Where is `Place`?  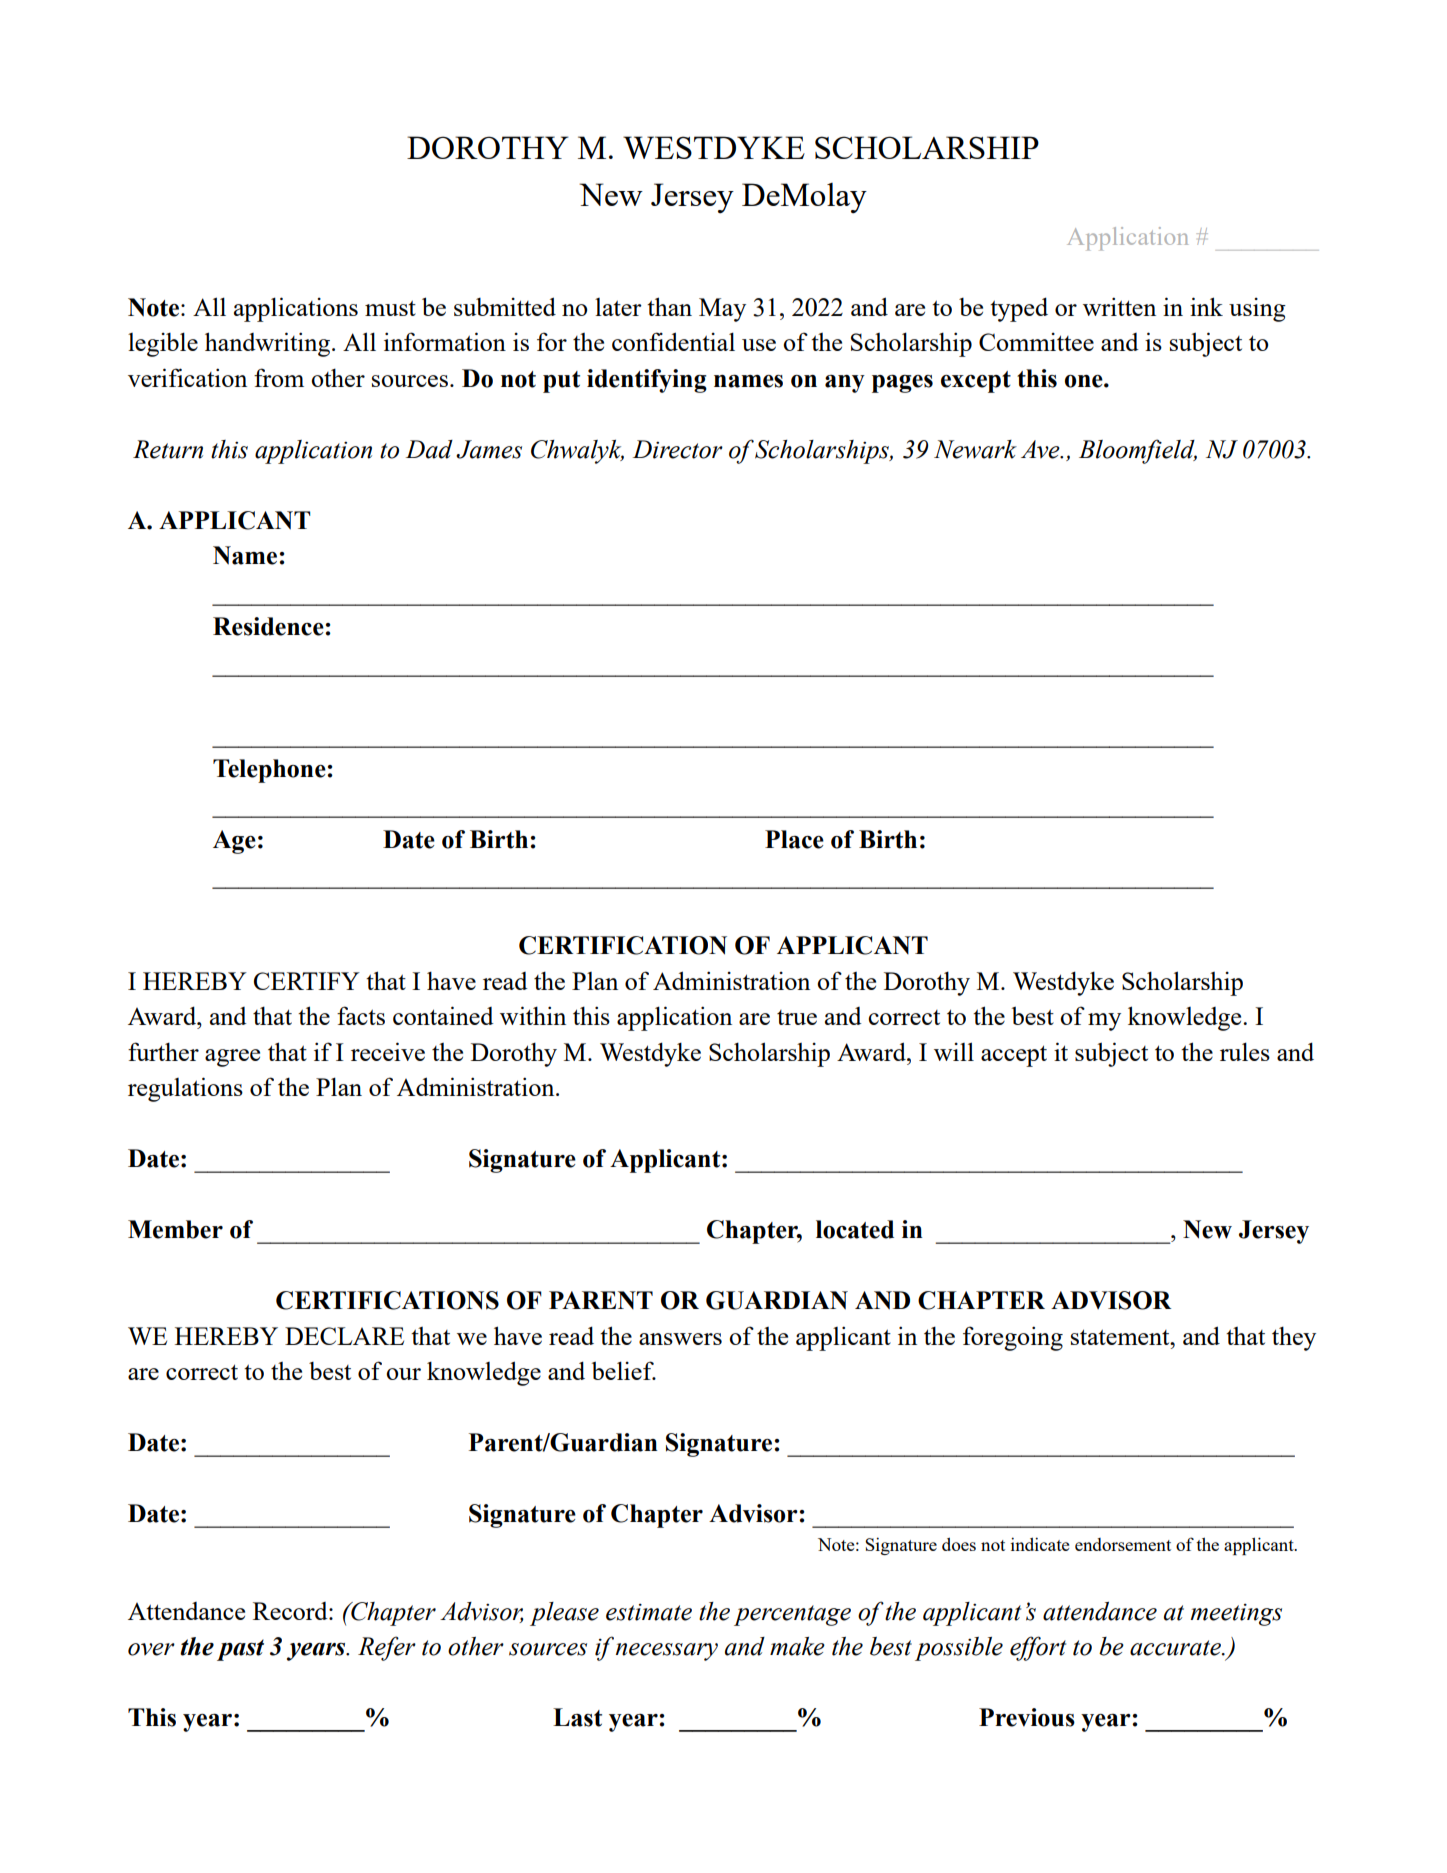 Place is located at coordinates (794, 839).
